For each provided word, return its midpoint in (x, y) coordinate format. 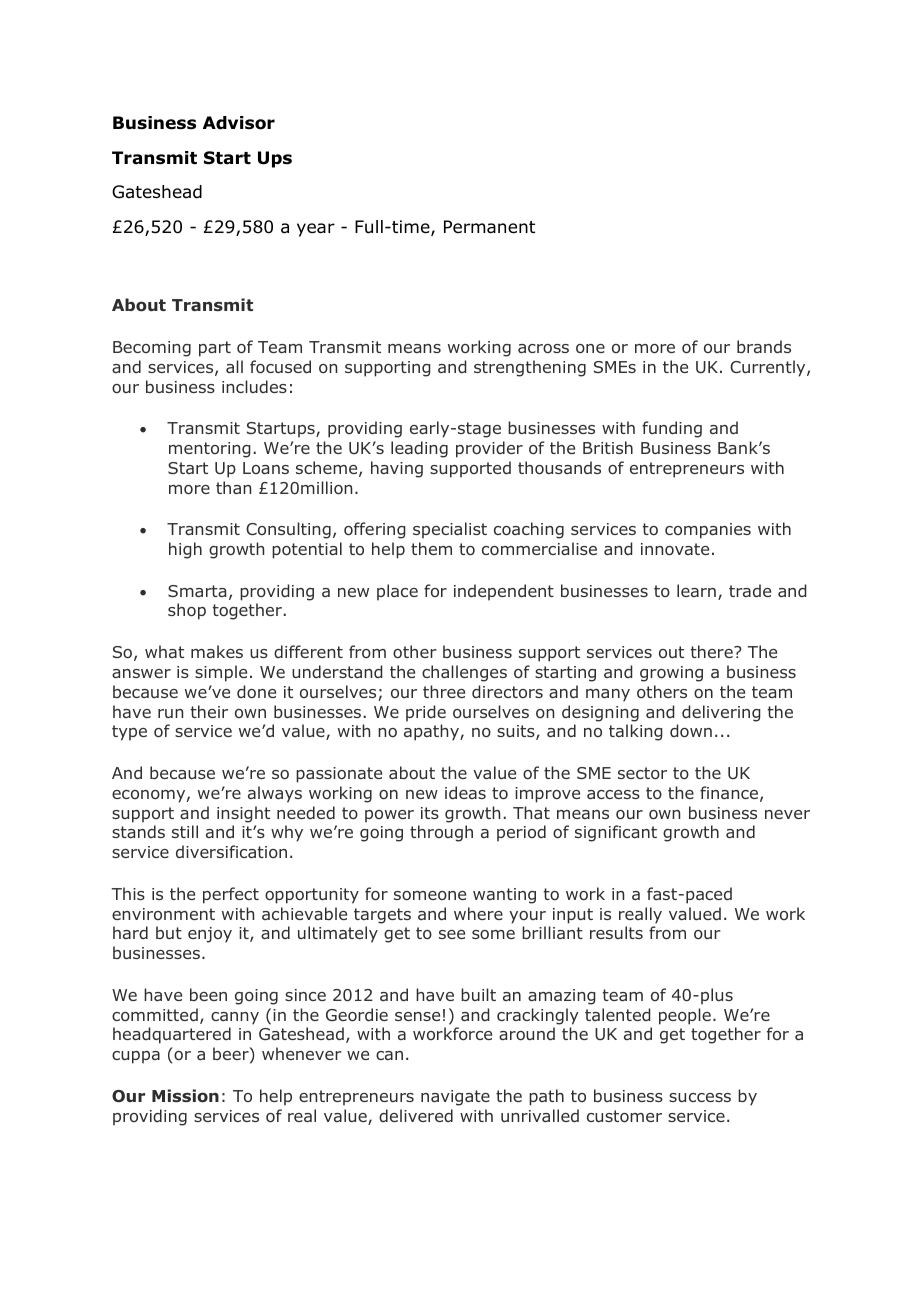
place (397, 592)
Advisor (239, 123)
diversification (231, 851)
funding (672, 429)
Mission (185, 1096)
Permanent (489, 227)
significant (616, 833)
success (700, 1097)
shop (187, 611)
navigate (455, 1098)
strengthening (530, 368)
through (441, 833)
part (215, 349)
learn (696, 590)
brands (764, 346)
